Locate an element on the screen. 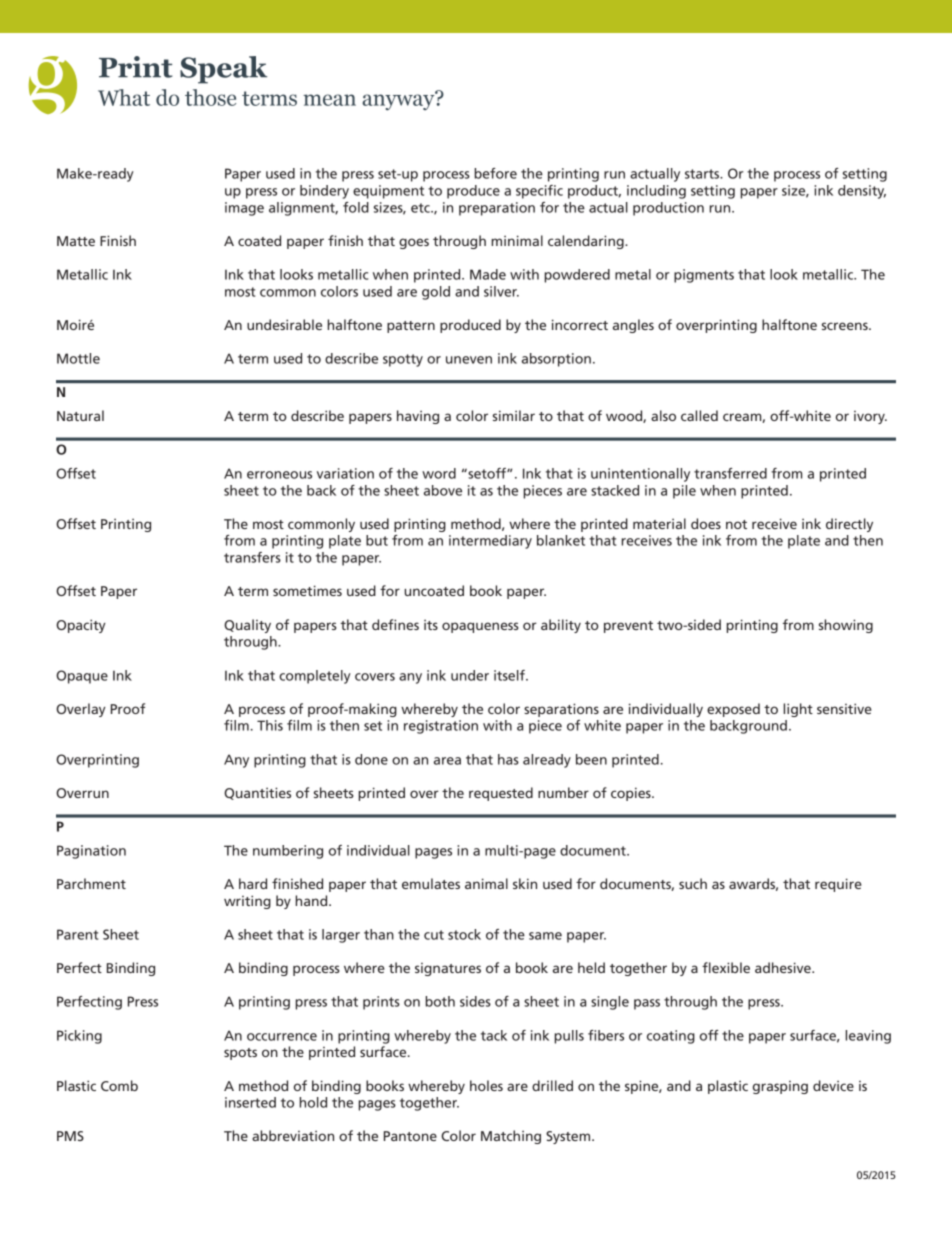 Image resolution: width=952 pixels, height=1233 pixels. anyway is located at coordinates (399, 101).
